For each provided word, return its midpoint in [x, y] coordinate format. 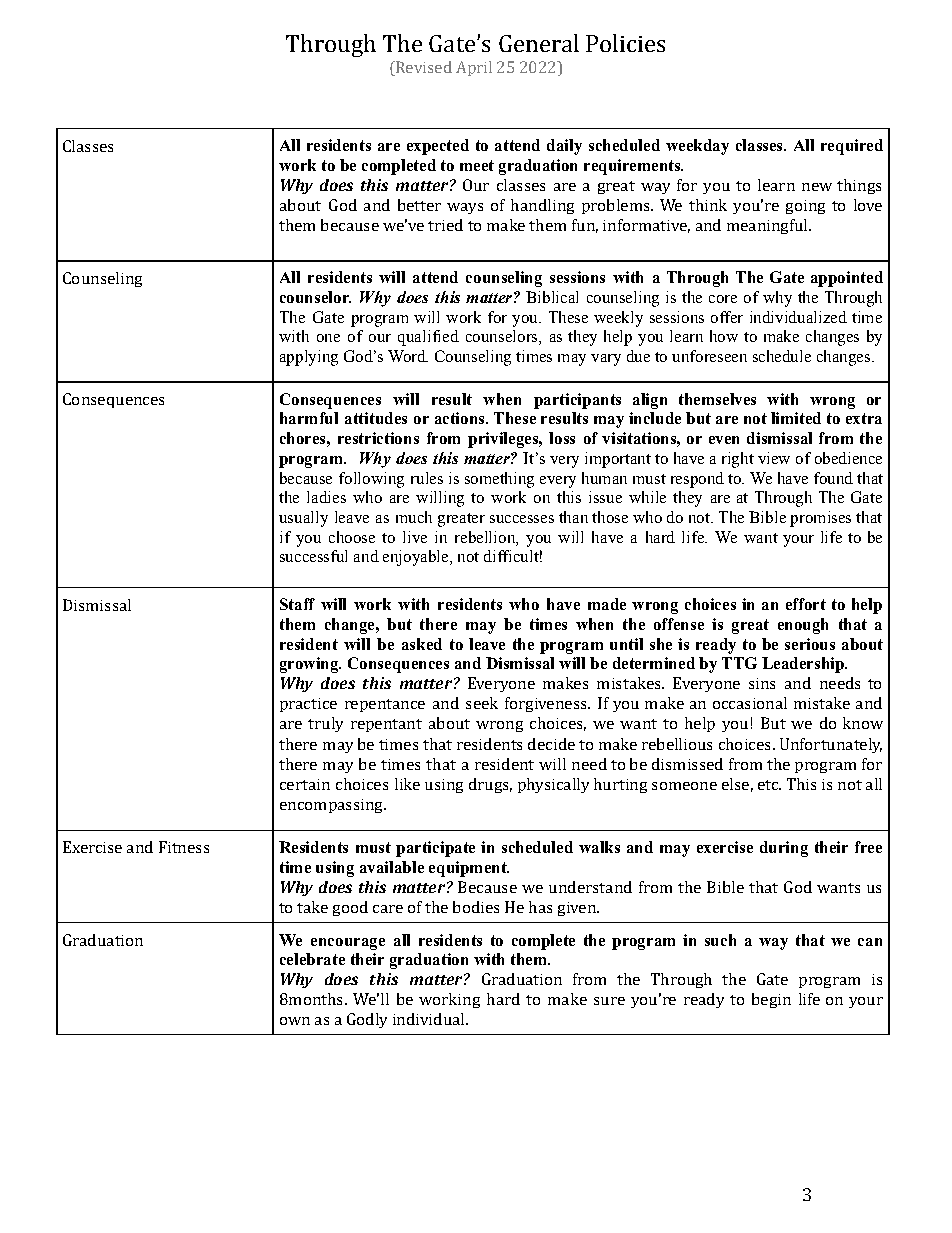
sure [609, 1001]
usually [303, 519]
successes [522, 519]
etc [769, 785]
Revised [423, 68]
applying [309, 358]
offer [727, 317]
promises [820, 519]
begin [771, 1000]
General [539, 43]
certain [305, 784]
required [852, 147]
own [295, 1021]
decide [551, 744]
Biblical [552, 297]
